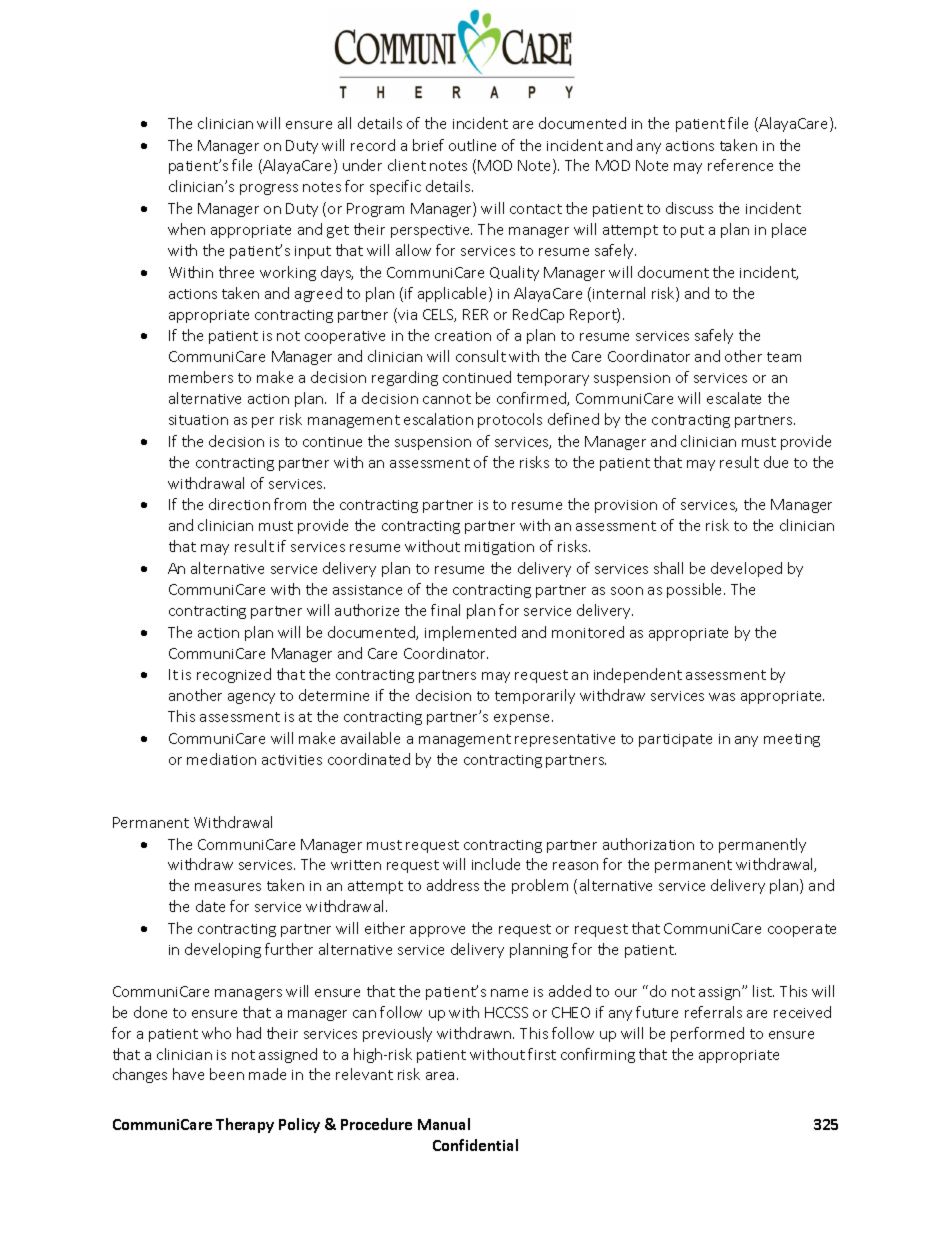 The height and width of the screenshot is (1233, 952). I want to click on mediation, so click(221, 759).
